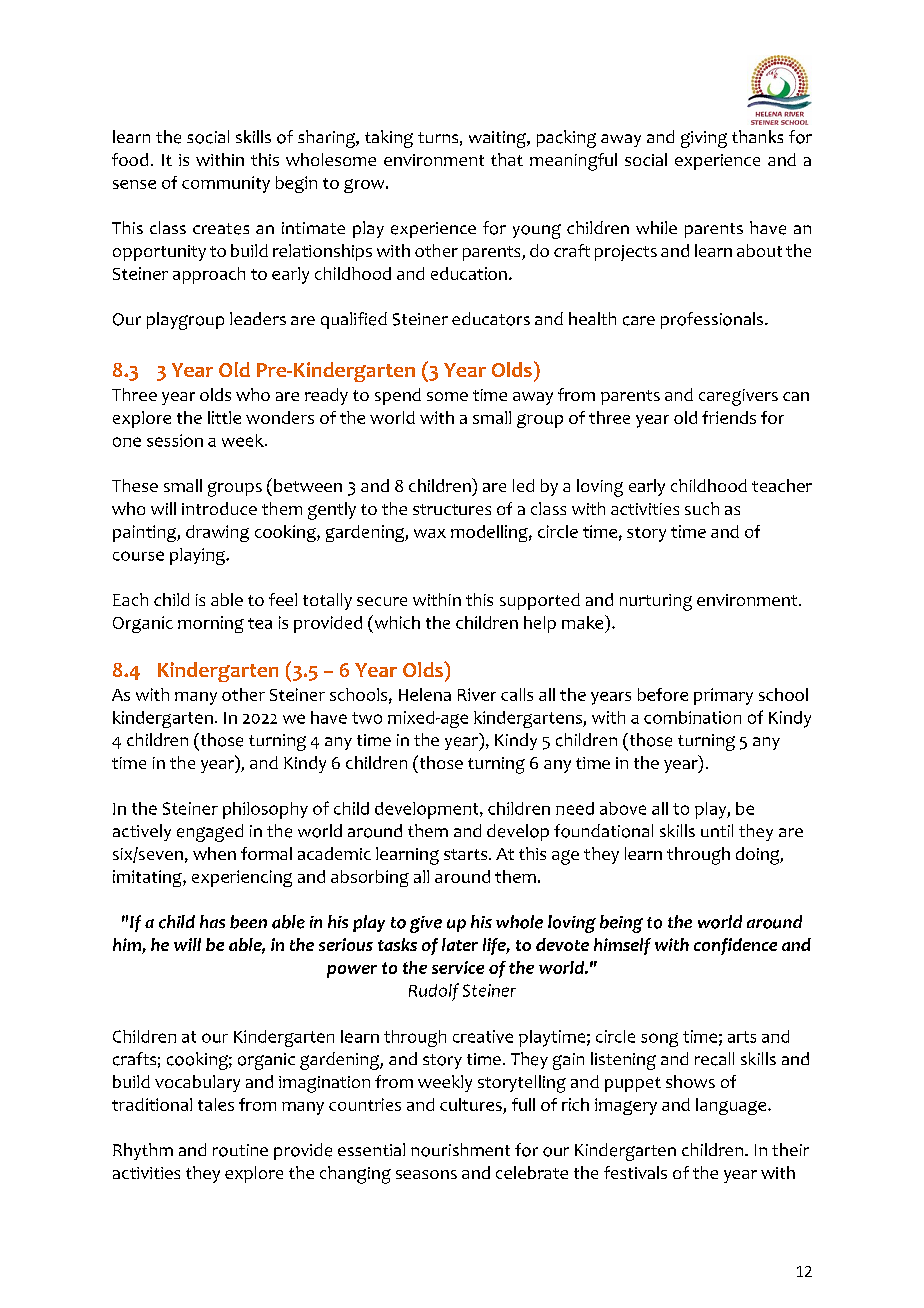 This document has height=1308, width=924. What do you see at coordinates (477, 694) in the document?
I see `River` at bounding box center [477, 694].
